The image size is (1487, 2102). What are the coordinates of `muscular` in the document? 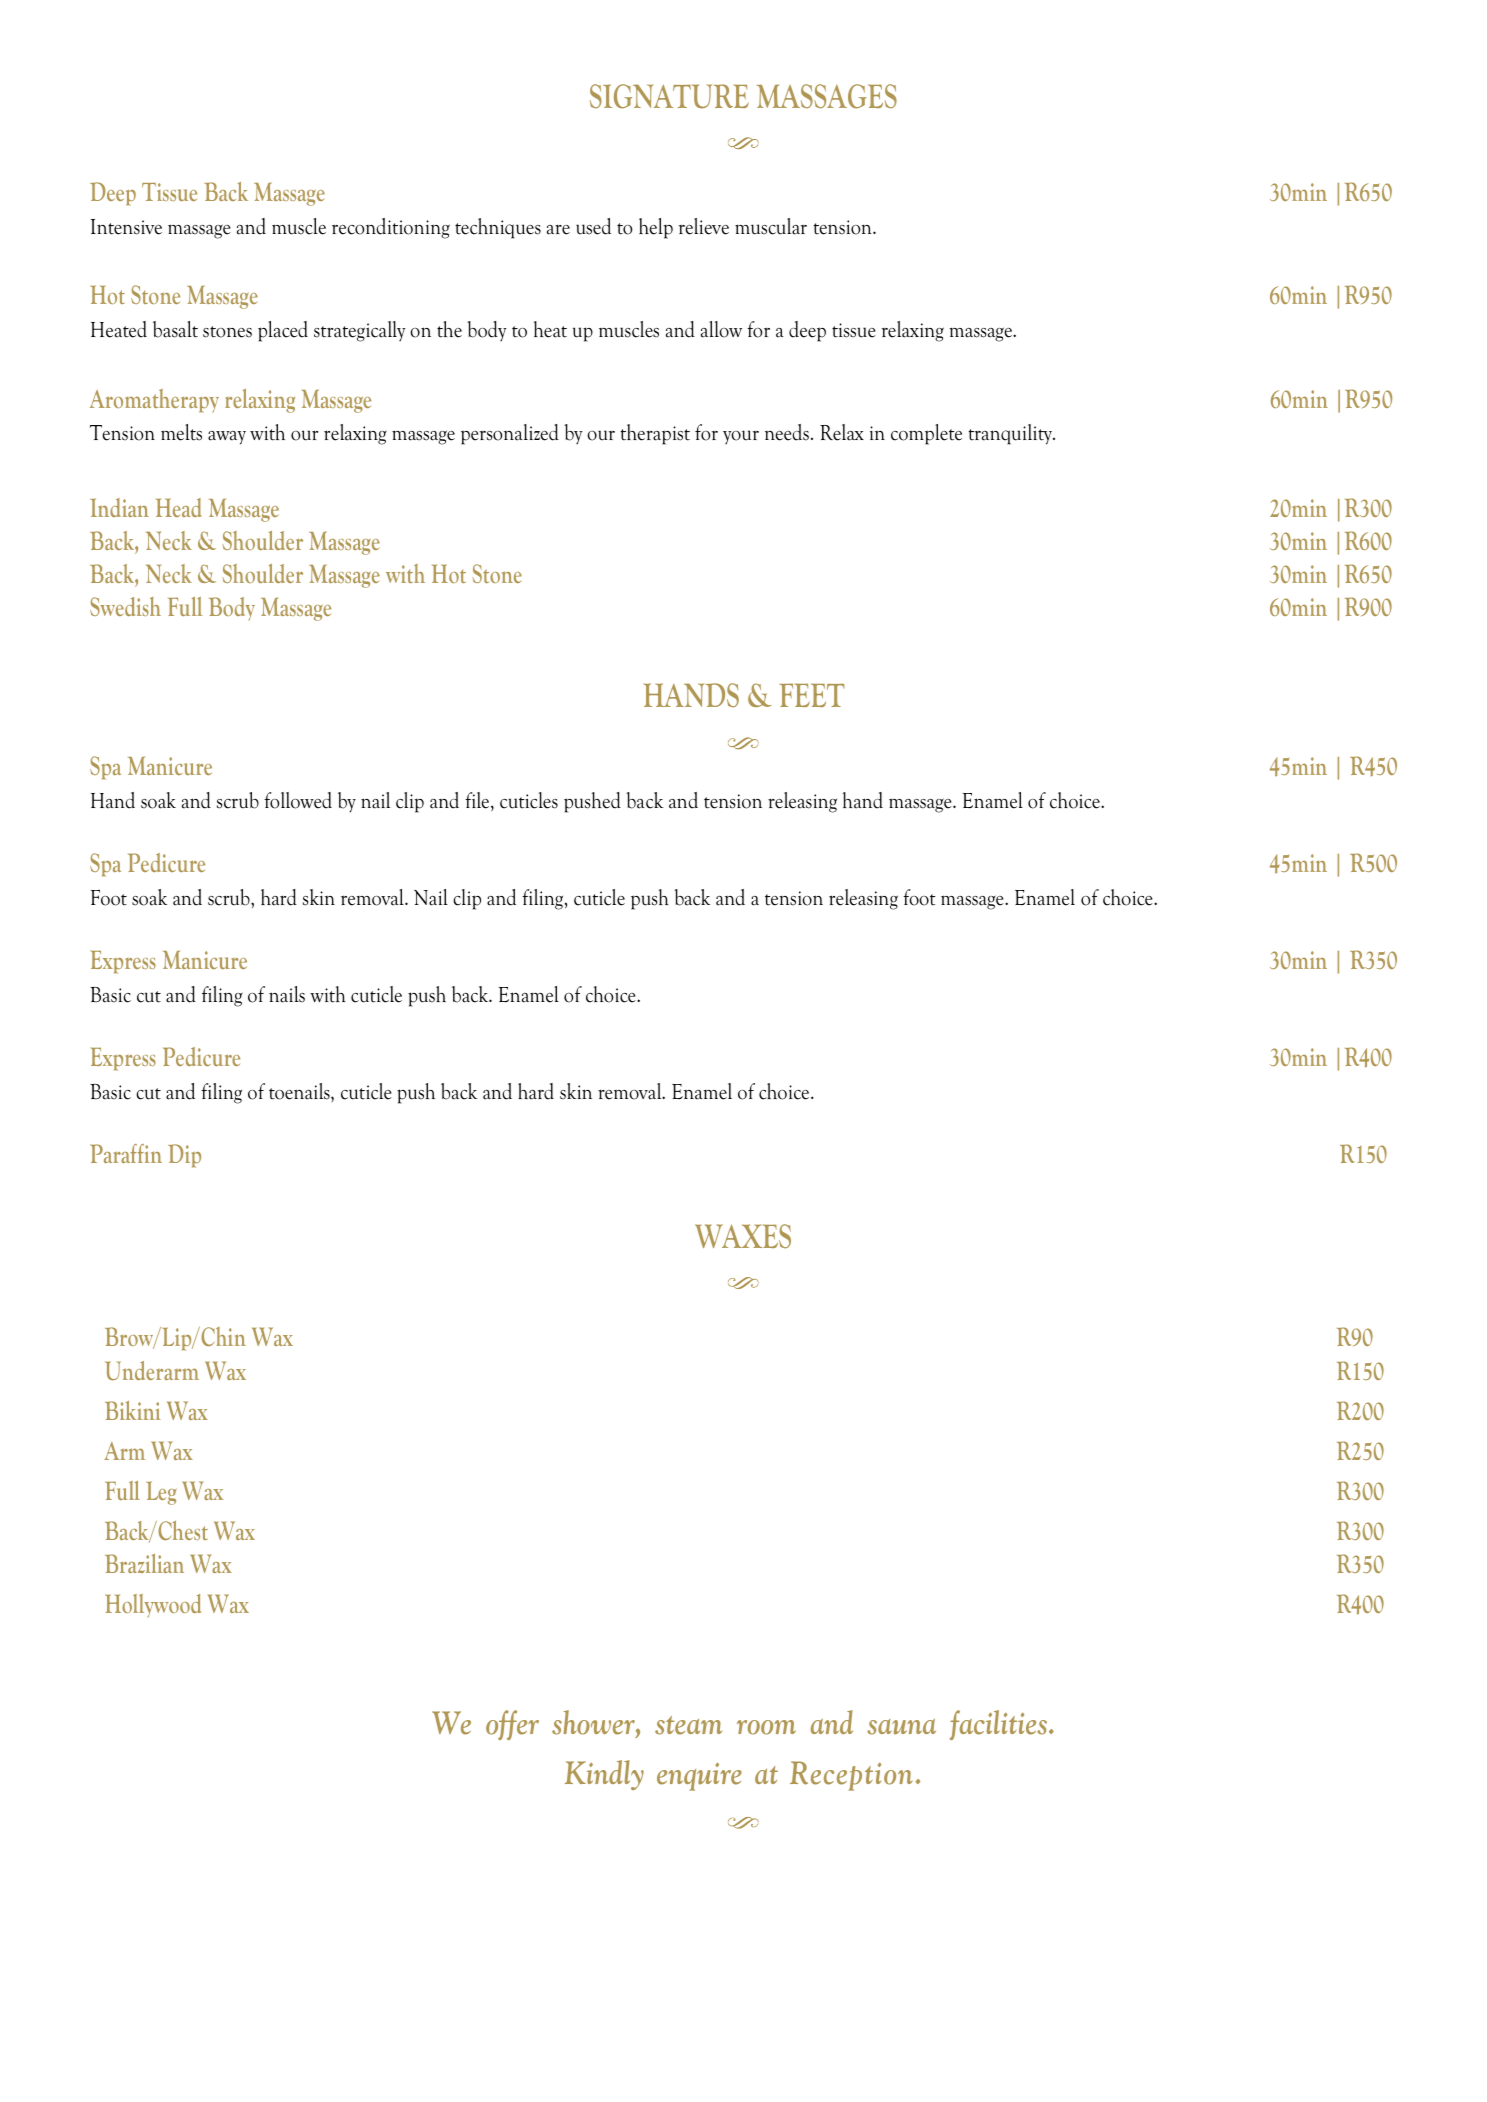 It's located at (771, 226).
